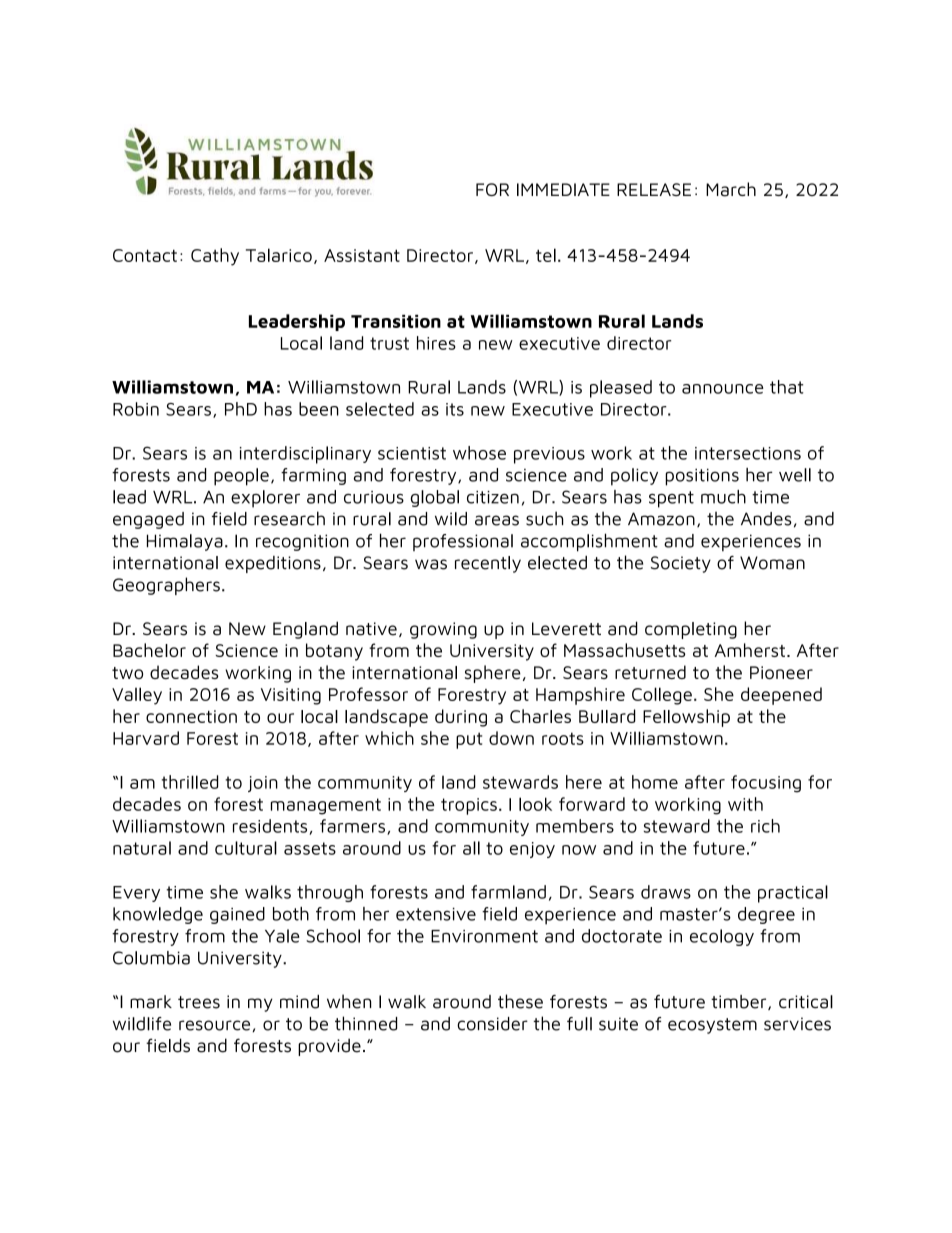 The height and width of the page is (1233, 952). I want to click on consider, so click(492, 1024).
